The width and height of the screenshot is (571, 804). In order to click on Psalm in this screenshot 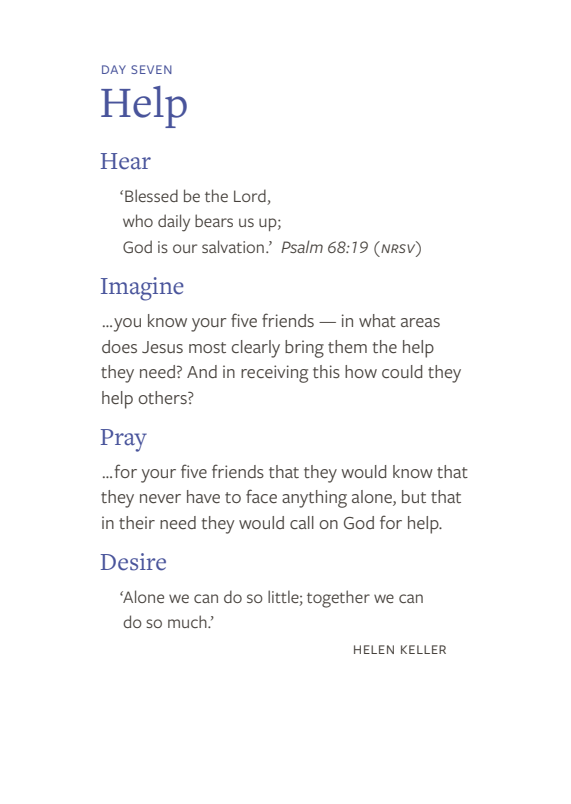, I will do `click(302, 246)`.
